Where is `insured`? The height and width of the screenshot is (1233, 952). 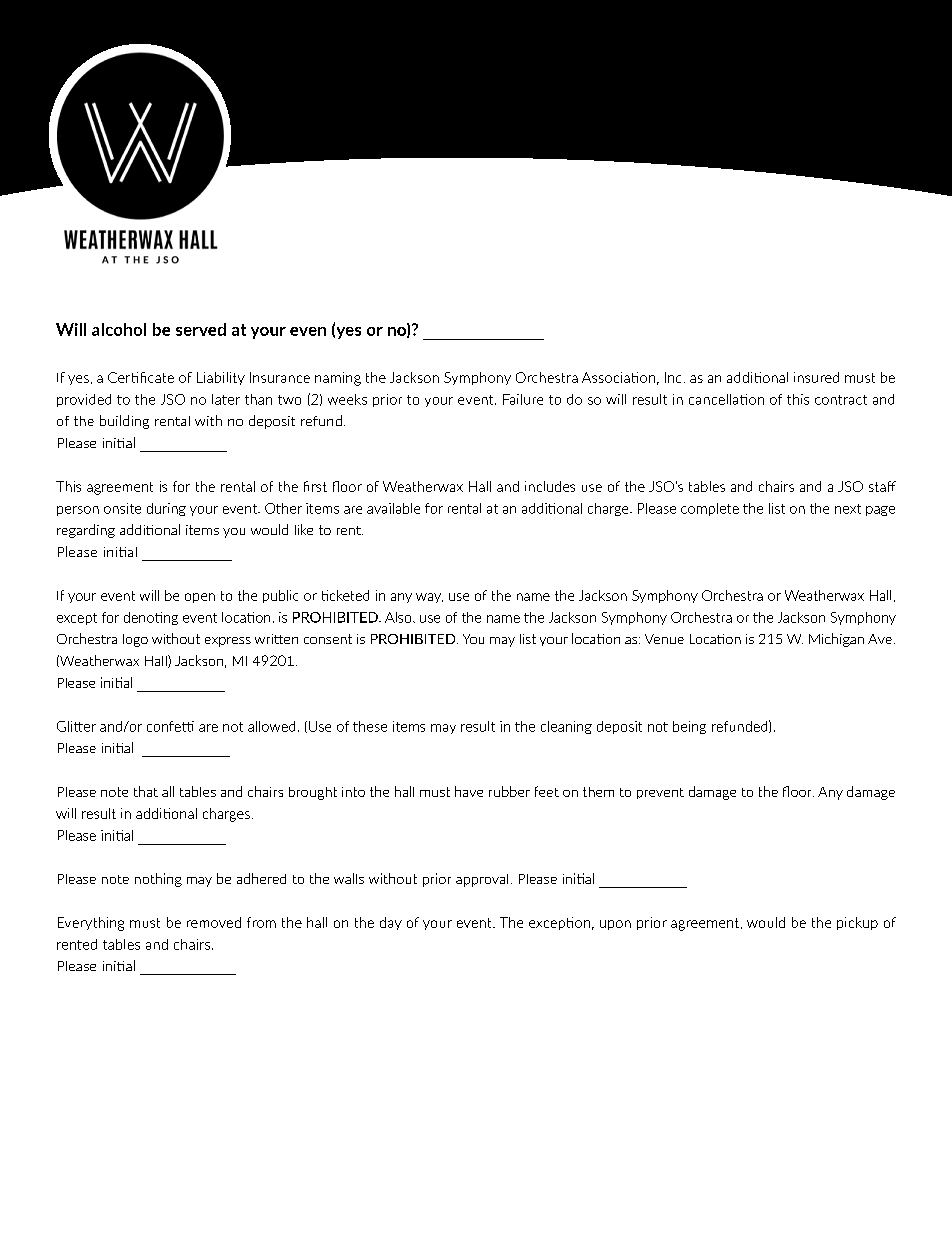
insured is located at coordinates (816, 377).
